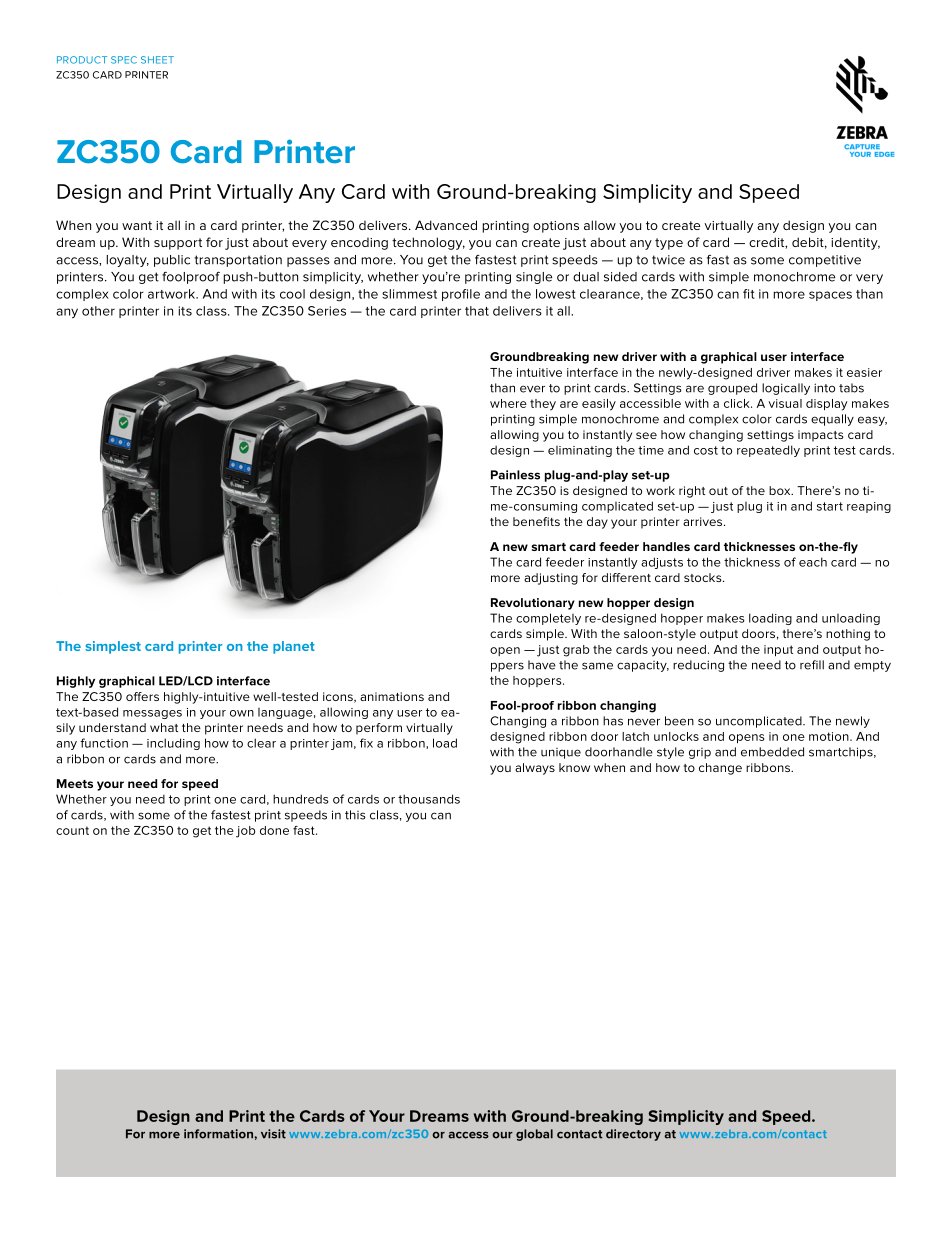 This screenshot has width=952, height=1233. What do you see at coordinates (534, 1135) in the screenshot?
I see `global` at bounding box center [534, 1135].
